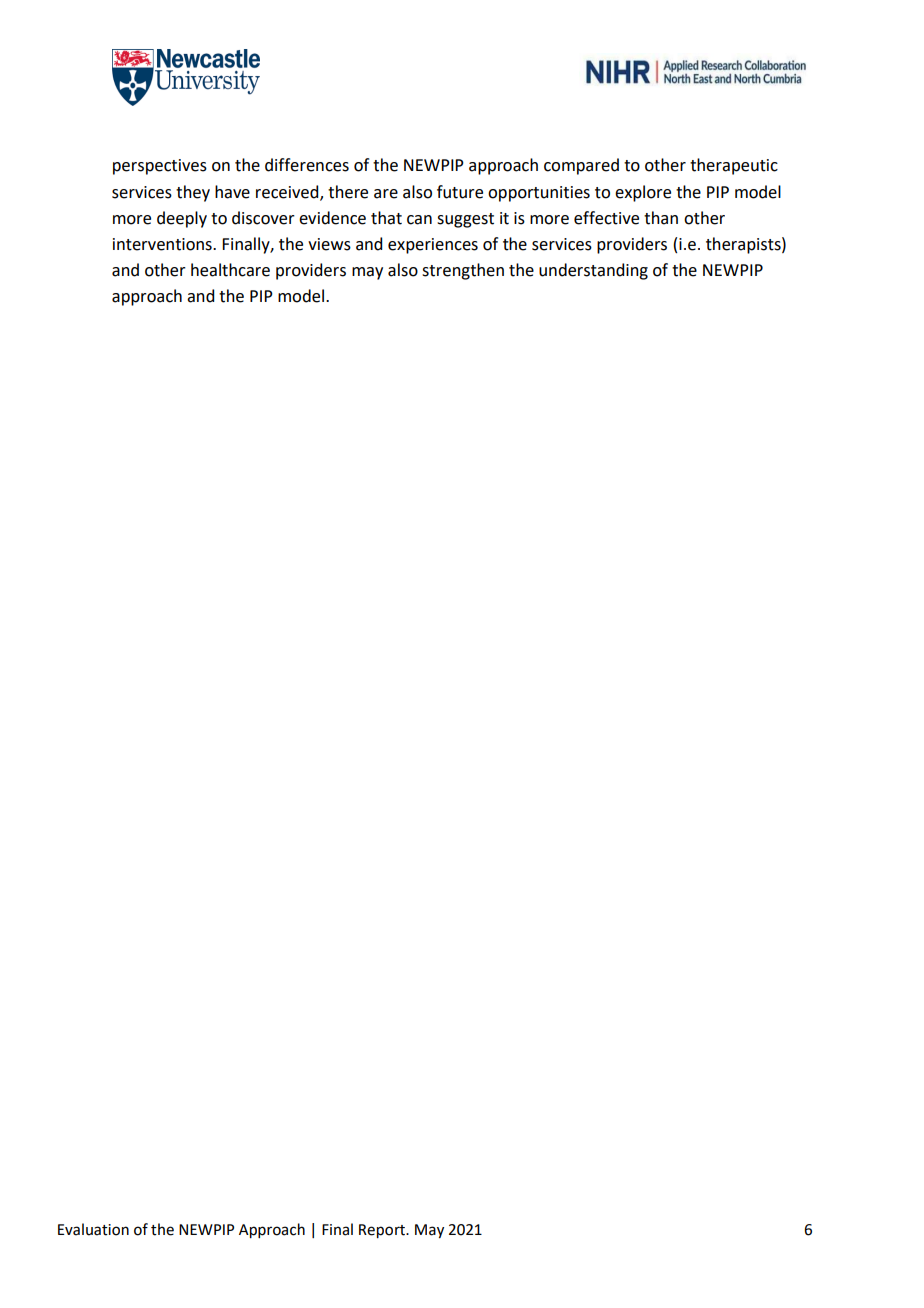  Describe the element at coordinates (329, 244) in the screenshot. I see `views` at that location.
